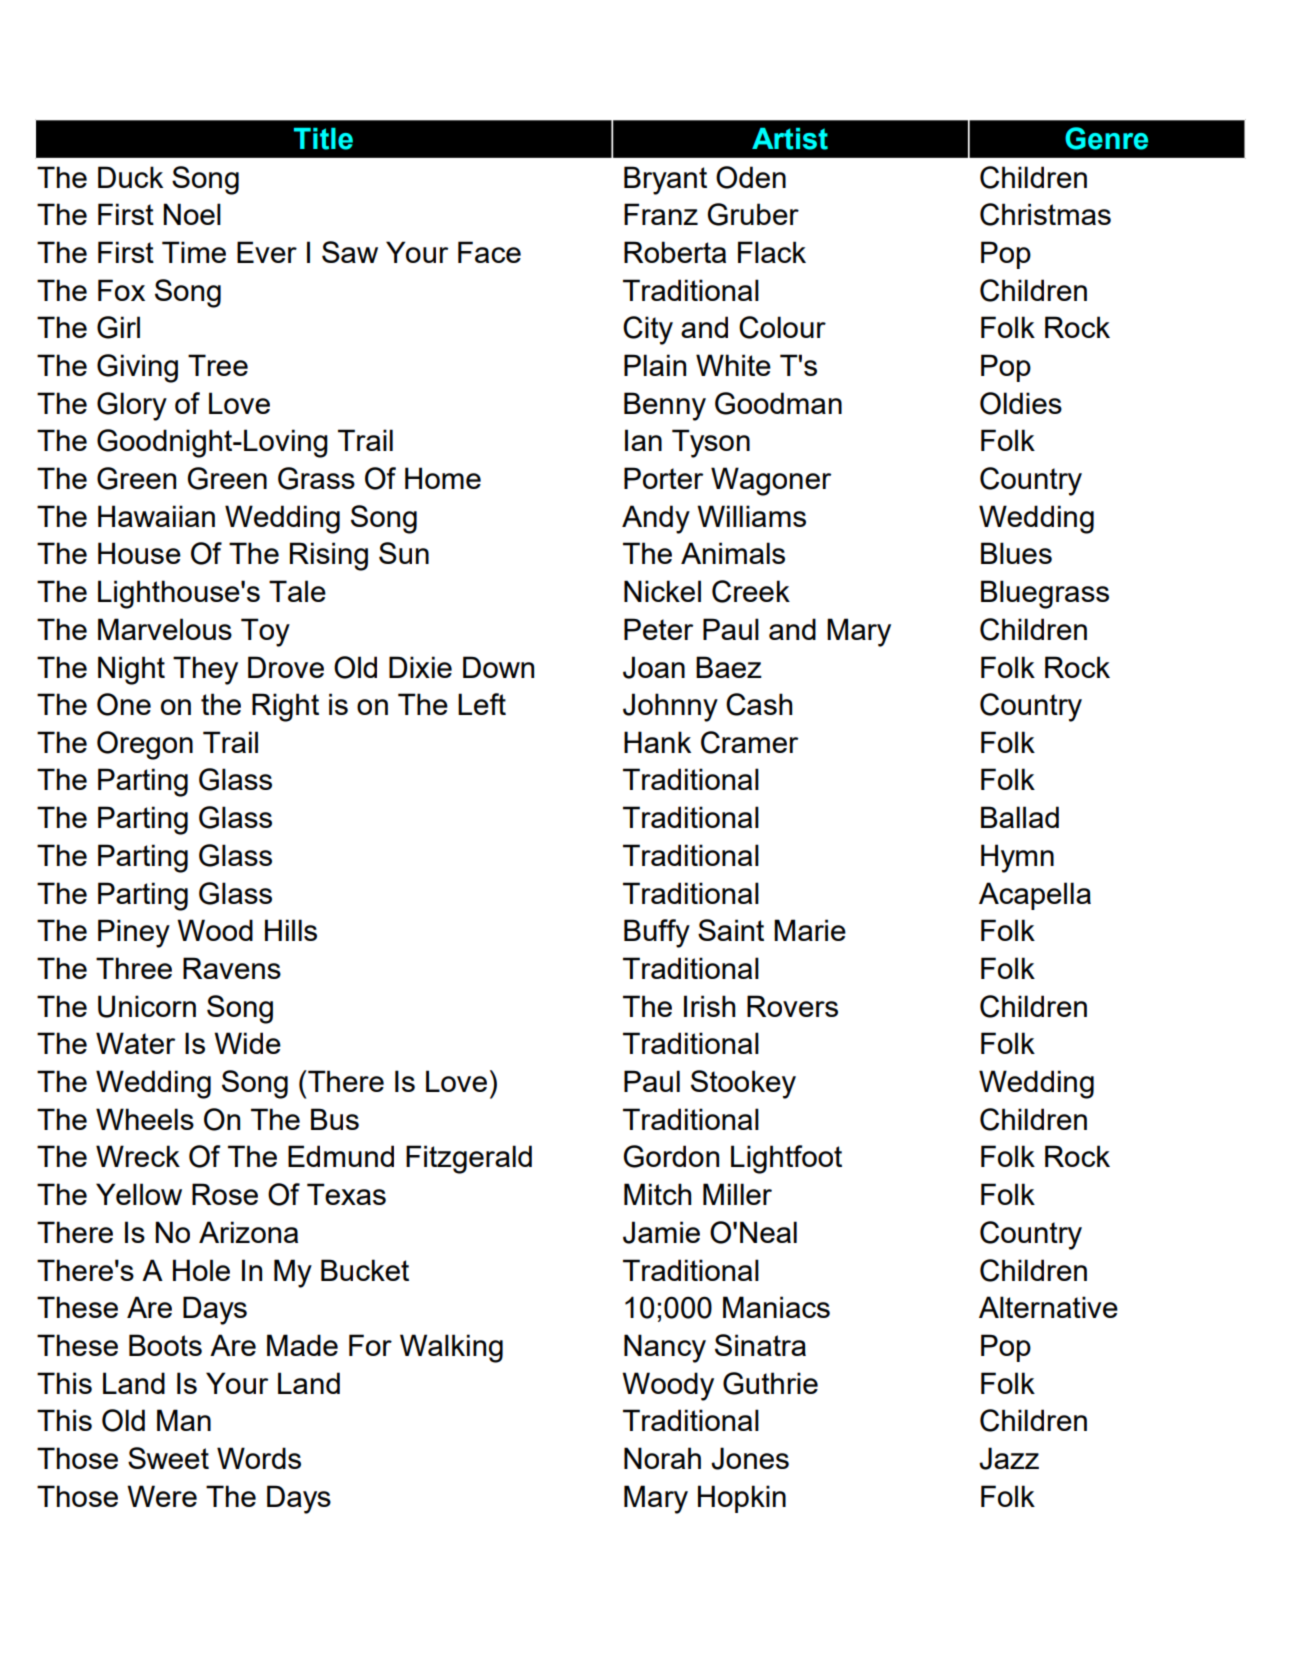  What do you see at coordinates (1016, 553) in the image?
I see `Blues` at bounding box center [1016, 553].
